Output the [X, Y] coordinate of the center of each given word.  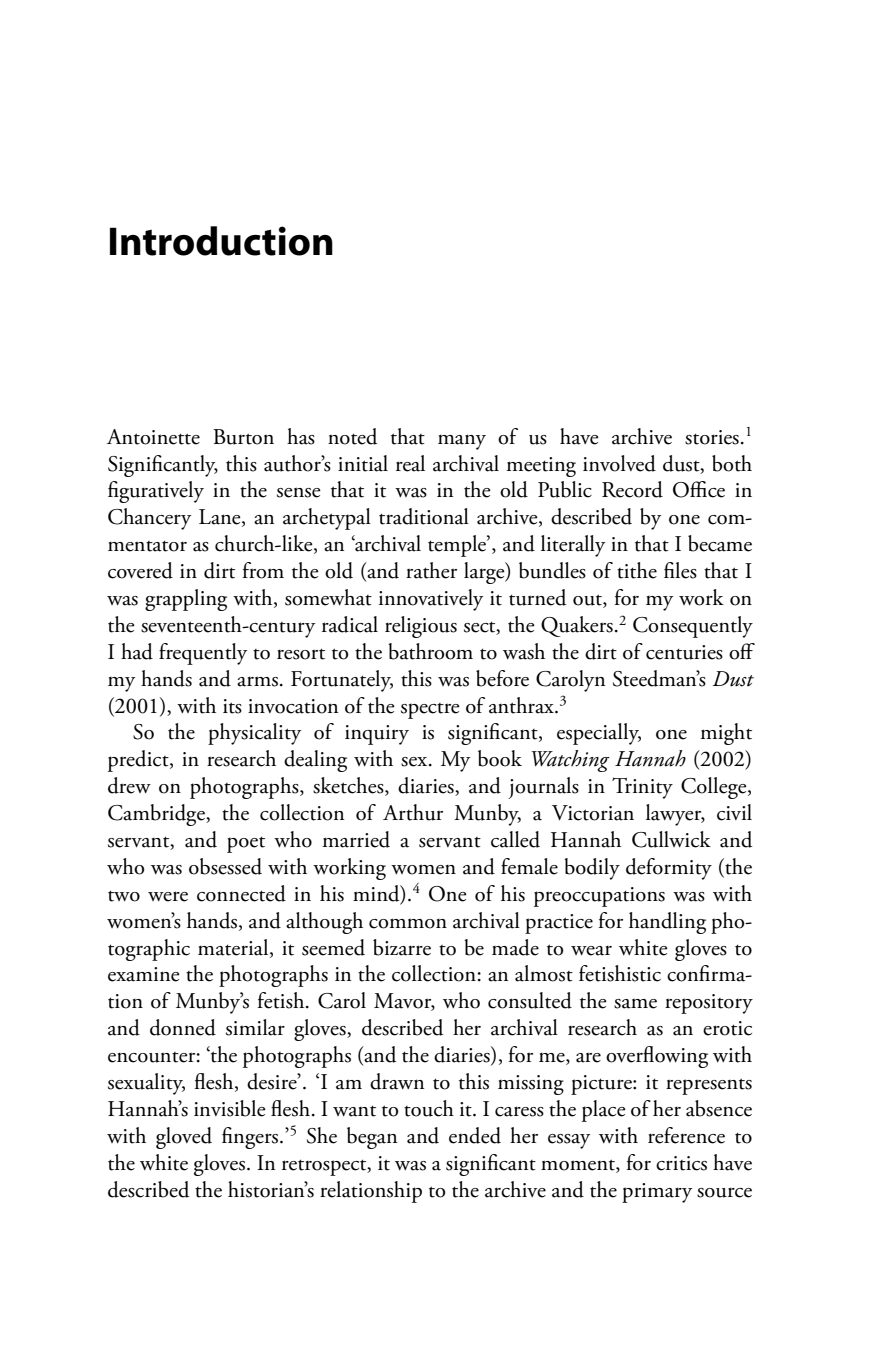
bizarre [402, 947]
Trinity [642, 788]
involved [619, 463]
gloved [184, 1138]
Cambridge [157, 815]
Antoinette [153, 437]
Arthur [413, 812]
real [410, 463]
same [635, 1003]
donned [183, 1027]
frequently [203, 654]
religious [421, 627]
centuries [684, 652]
